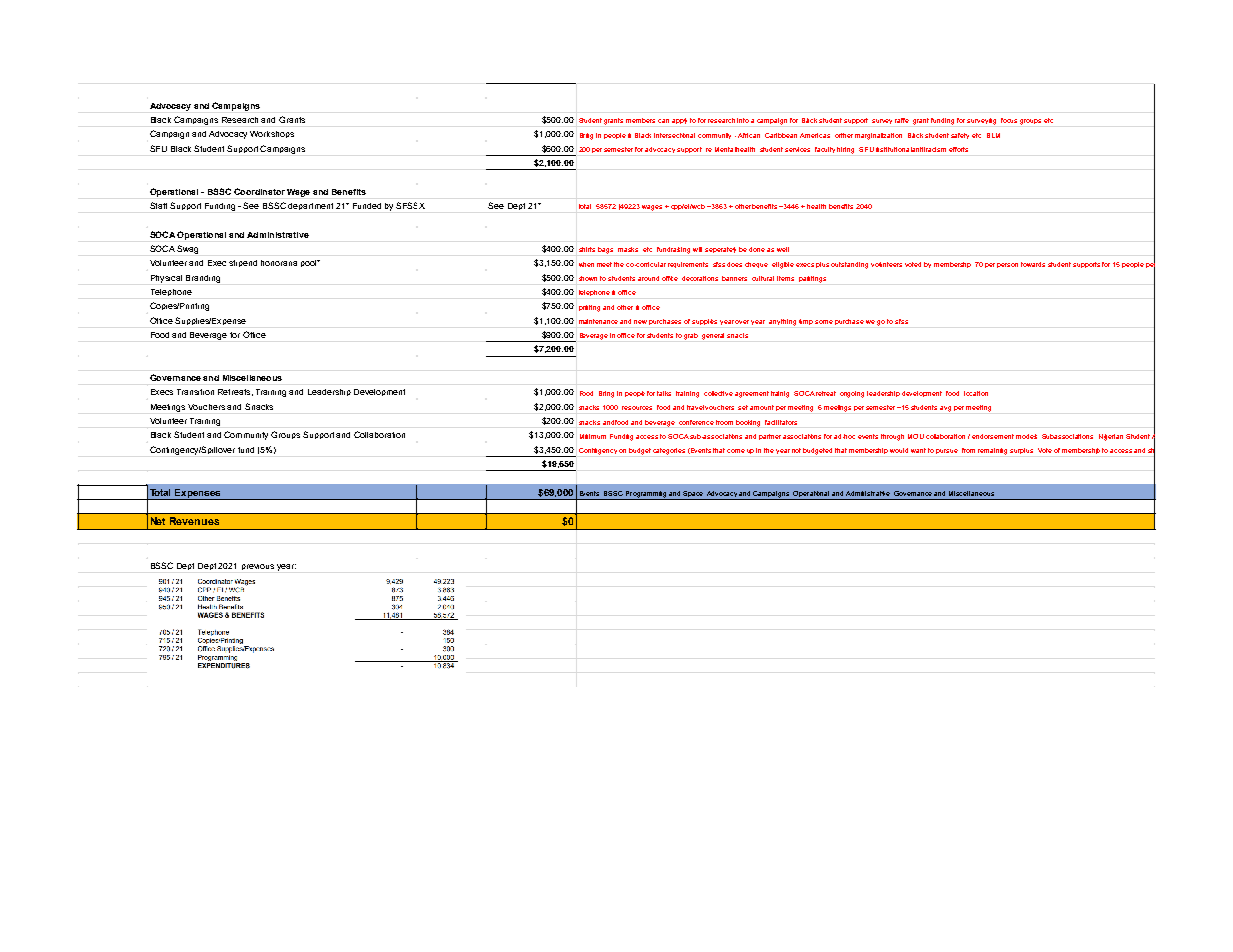  What do you see at coordinates (976, 393) in the screenshot?
I see `location` at bounding box center [976, 393].
